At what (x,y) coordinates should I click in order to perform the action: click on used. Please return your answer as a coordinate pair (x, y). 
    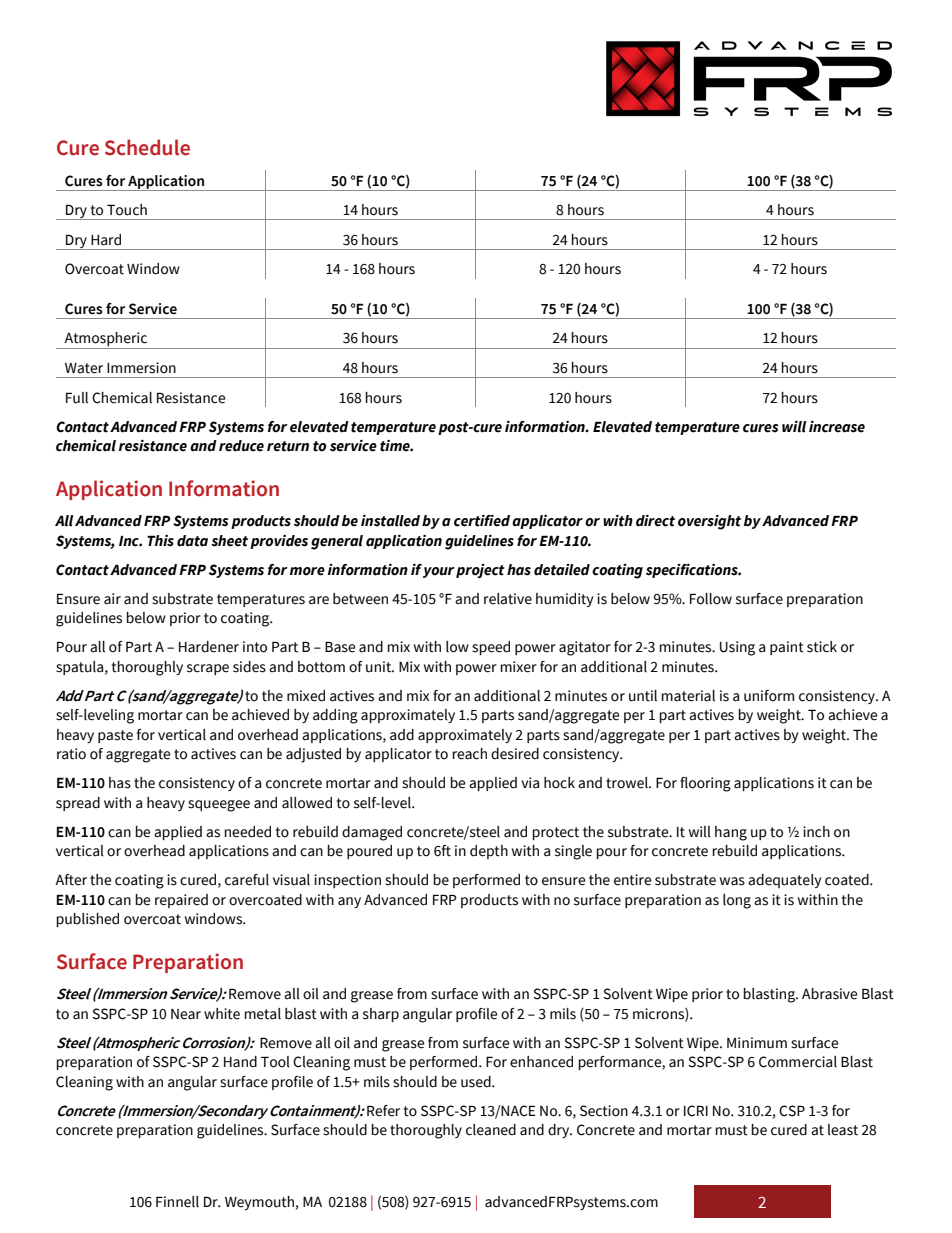
    Looking at the image, I should click on (477, 1082).
